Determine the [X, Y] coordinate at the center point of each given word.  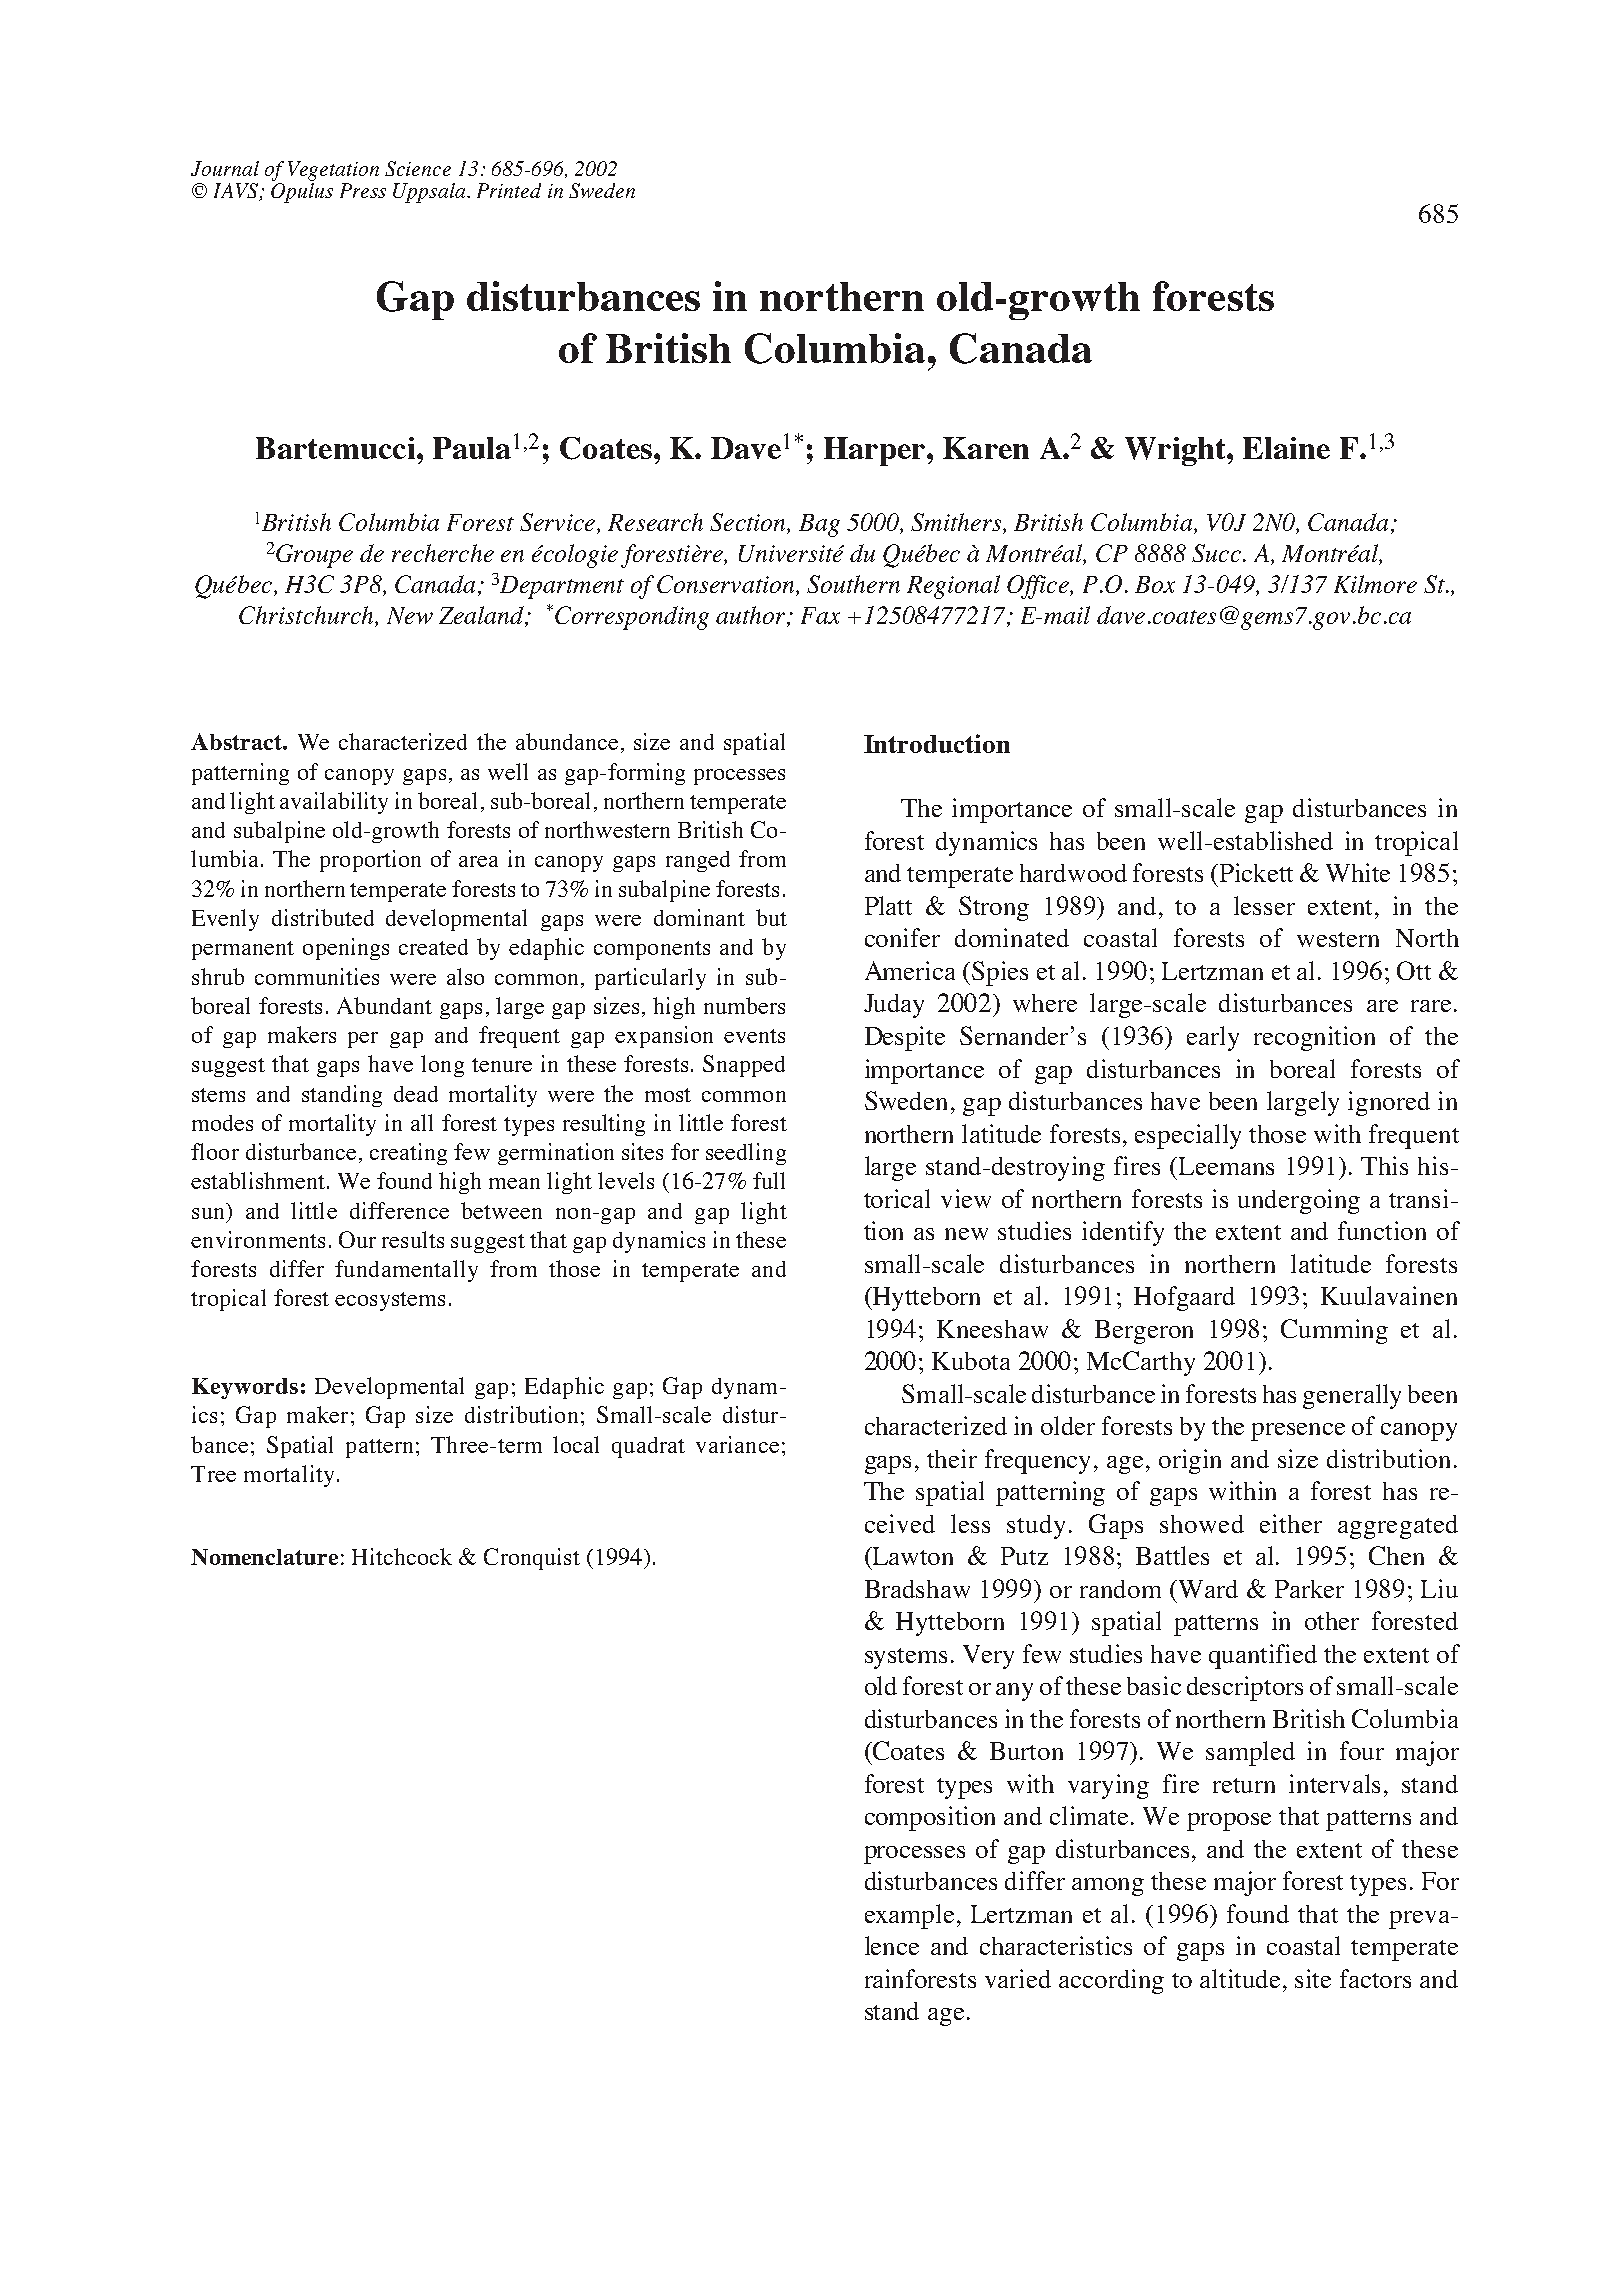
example [909, 1916]
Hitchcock [402, 1556]
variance [737, 1444]
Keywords [245, 1388]
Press [363, 190]
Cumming [1334, 1331]
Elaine [1286, 448]
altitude [1242, 1978]
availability [334, 803]
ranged [698, 861]
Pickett [1256, 872]
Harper [876, 451]
